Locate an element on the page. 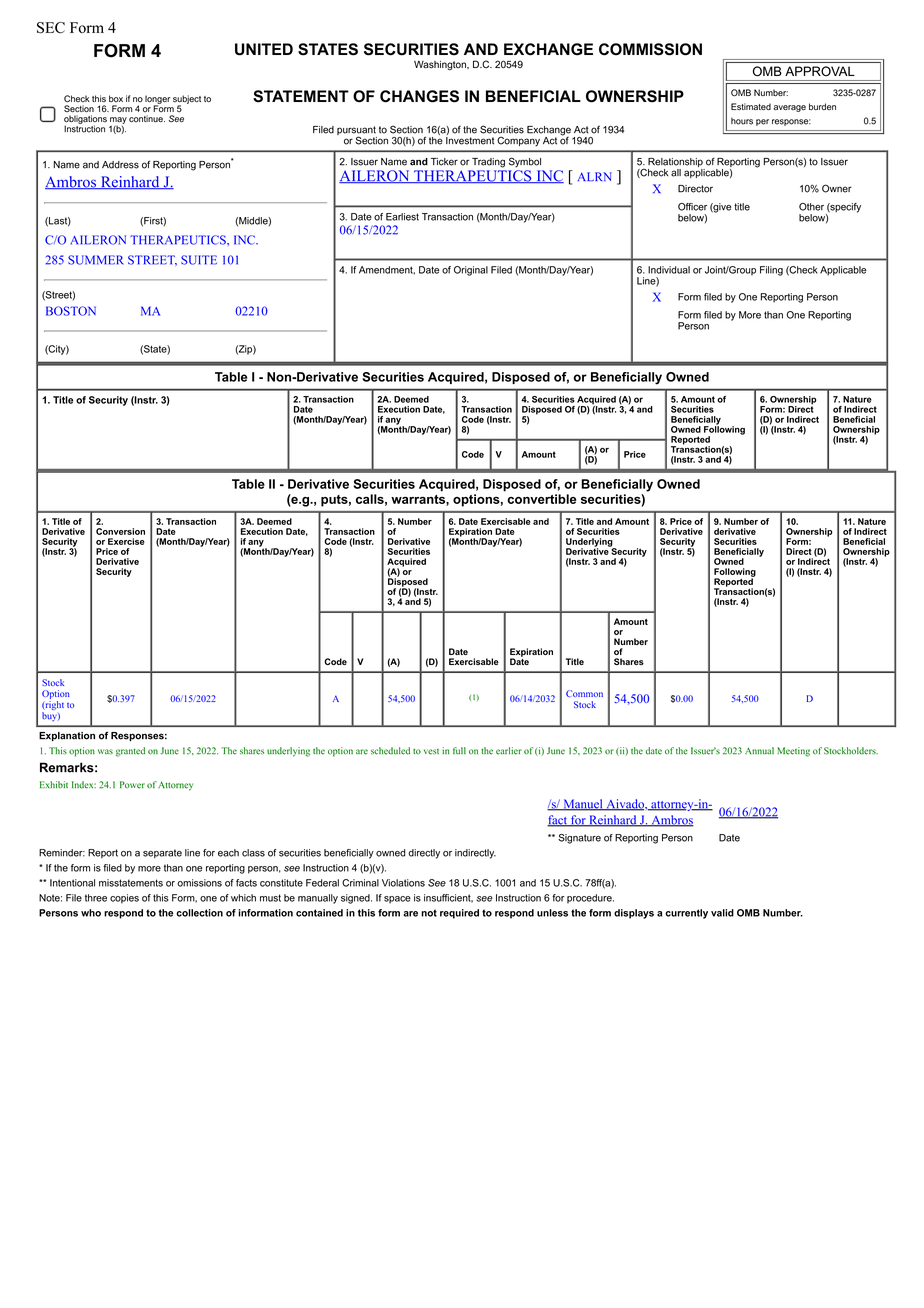  Common is located at coordinates (584, 693).
